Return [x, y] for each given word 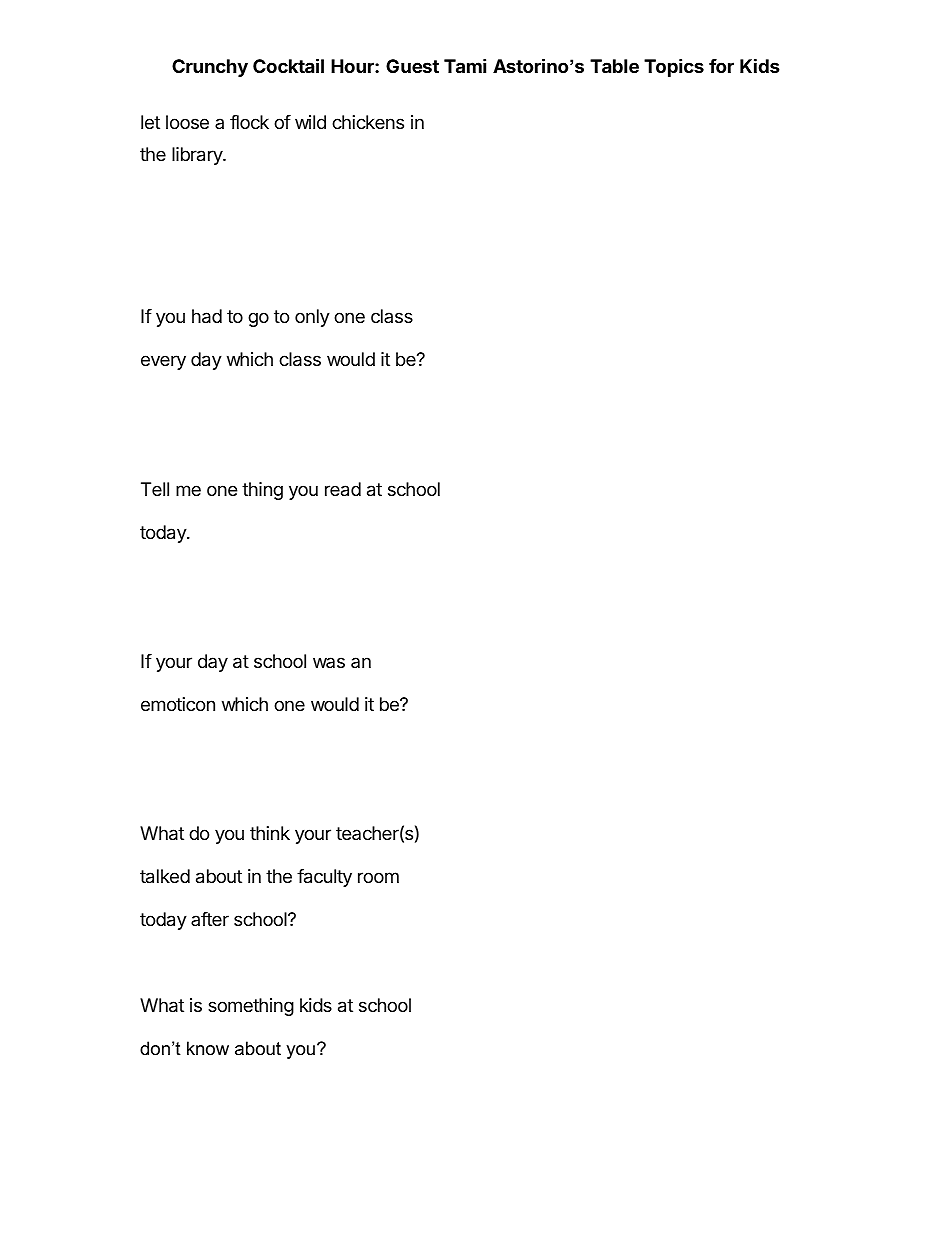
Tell [155, 489]
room [378, 877]
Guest [412, 66]
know [208, 1048]
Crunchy [210, 68]
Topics [674, 67]
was [329, 662]
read [343, 489]
